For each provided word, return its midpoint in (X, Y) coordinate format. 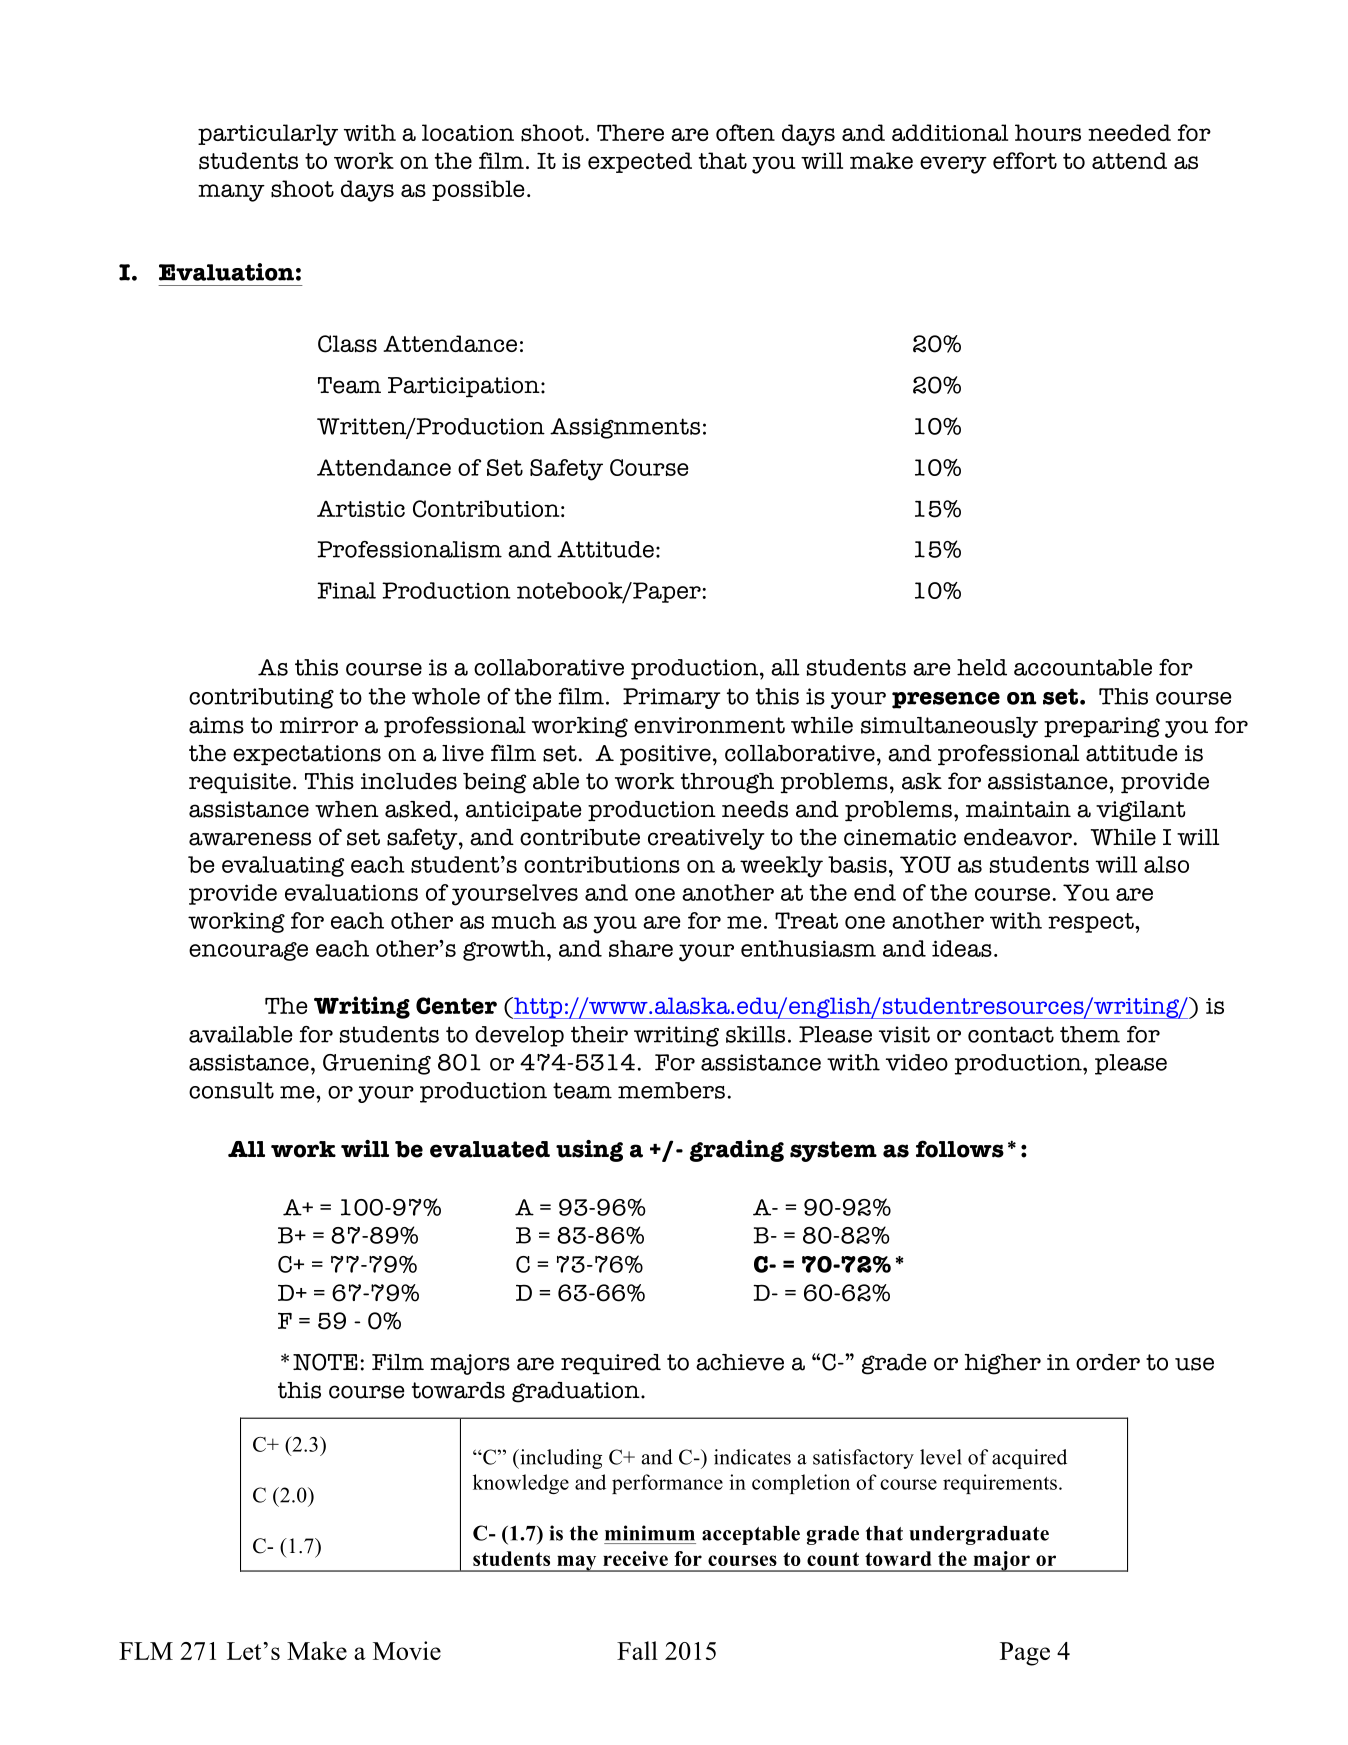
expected (640, 162)
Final (346, 590)
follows (960, 1149)
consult (231, 1090)
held (982, 667)
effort (1025, 160)
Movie (407, 1650)
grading (737, 1151)
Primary (672, 698)
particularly (268, 135)
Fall (637, 1650)
